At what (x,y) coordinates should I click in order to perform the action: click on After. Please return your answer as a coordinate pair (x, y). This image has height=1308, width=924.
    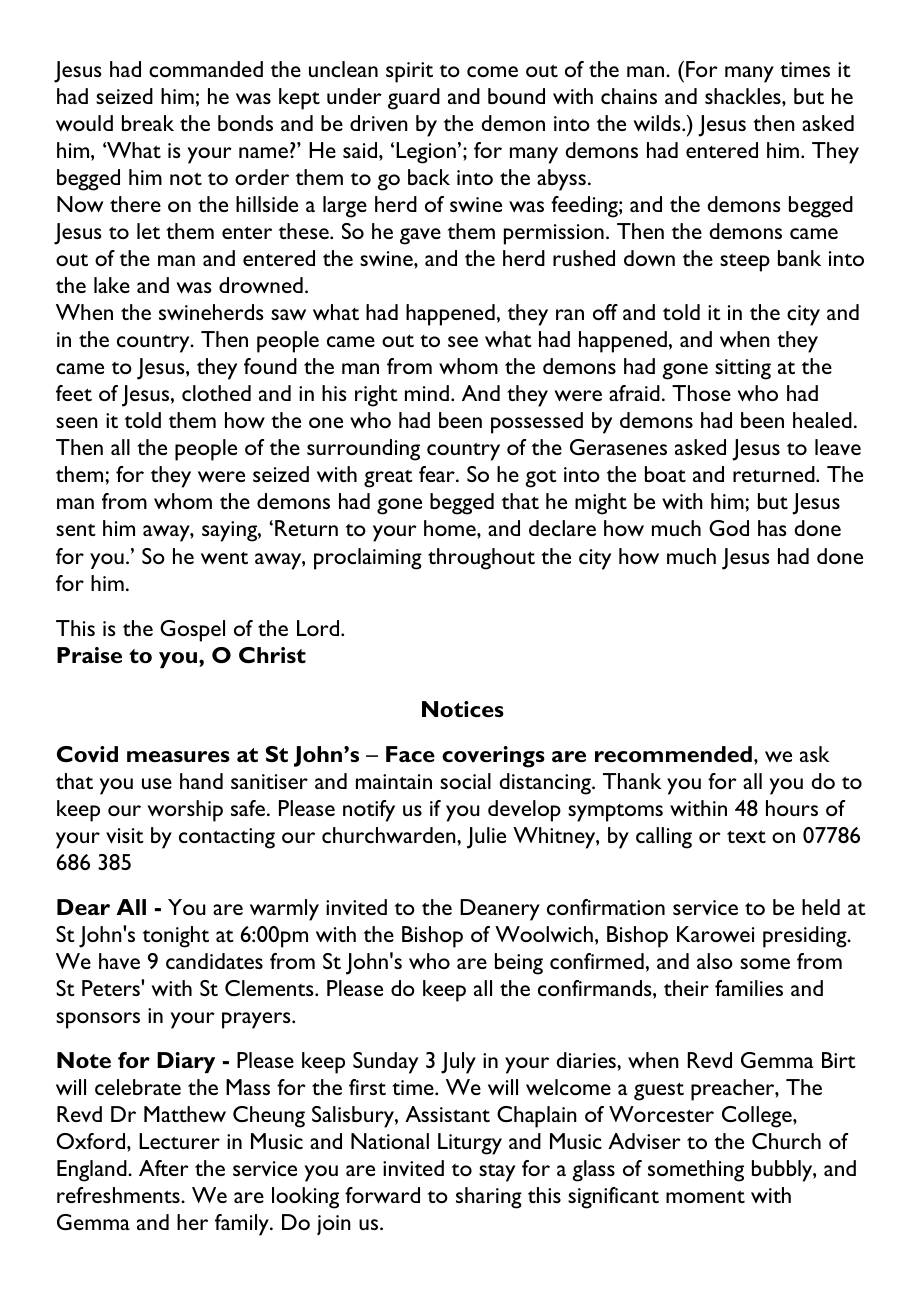
    Looking at the image, I should click on (164, 1168).
